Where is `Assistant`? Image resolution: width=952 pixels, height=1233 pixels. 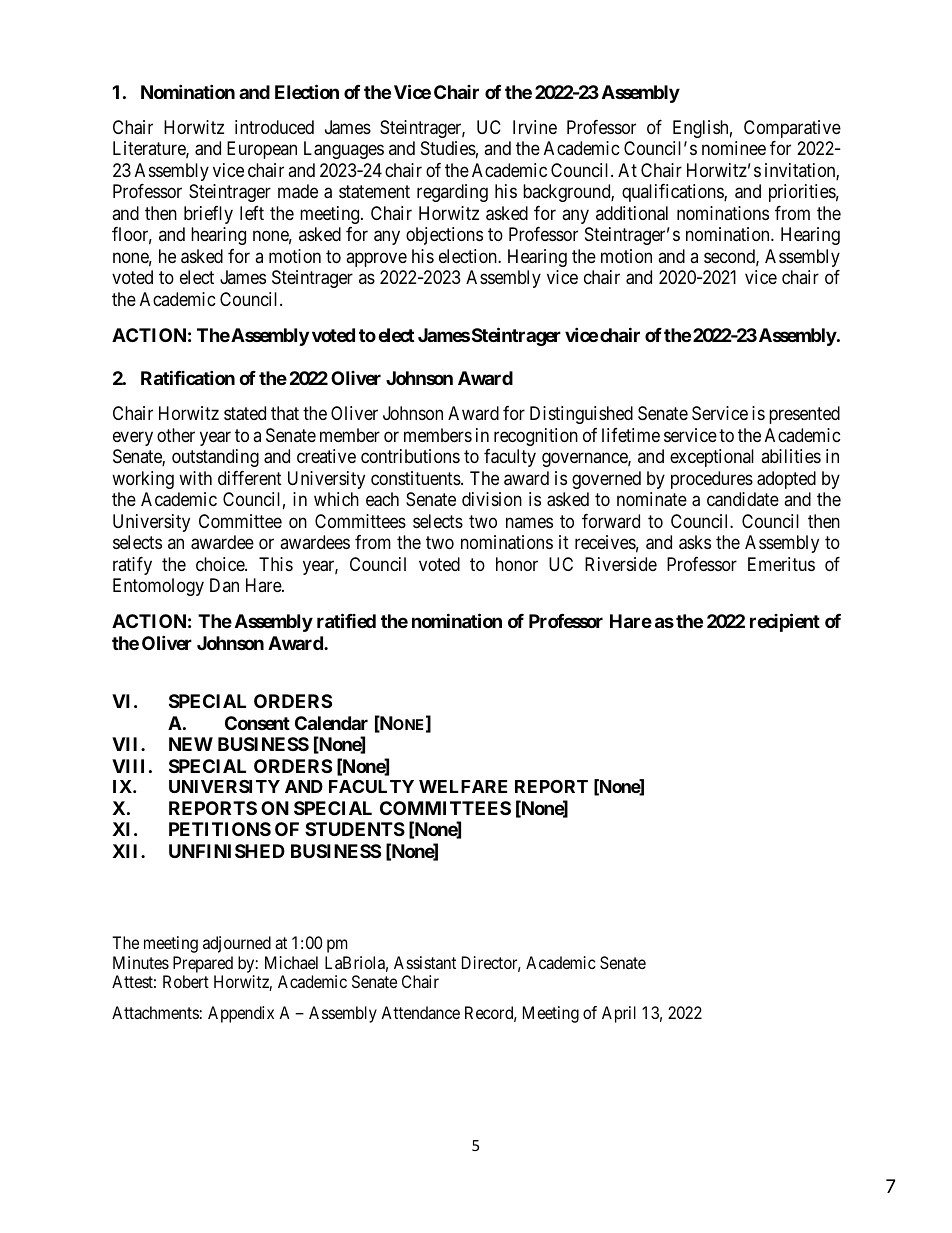
Assistant is located at coordinates (425, 962).
